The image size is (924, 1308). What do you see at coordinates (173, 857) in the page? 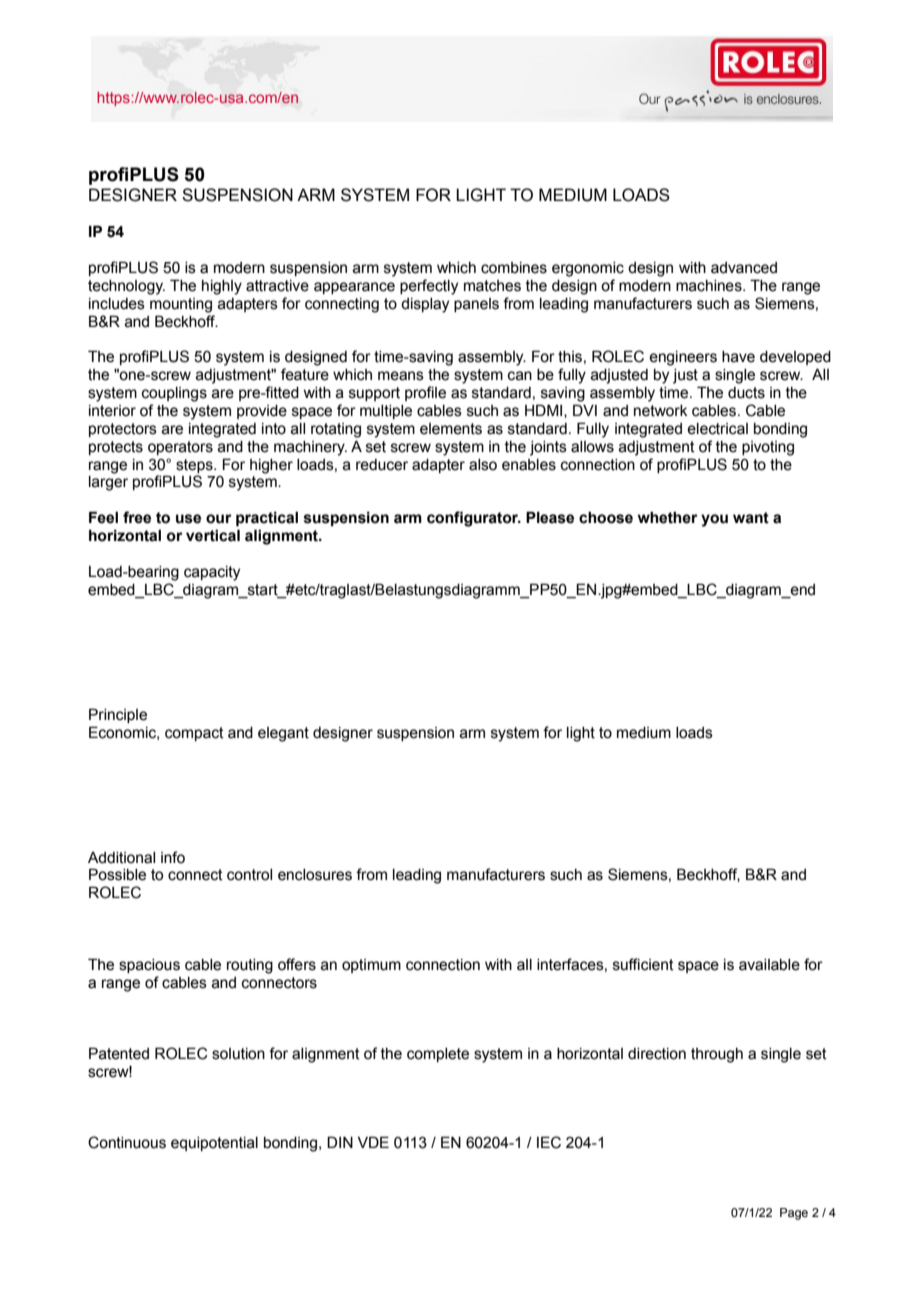
I see `info` at bounding box center [173, 857].
